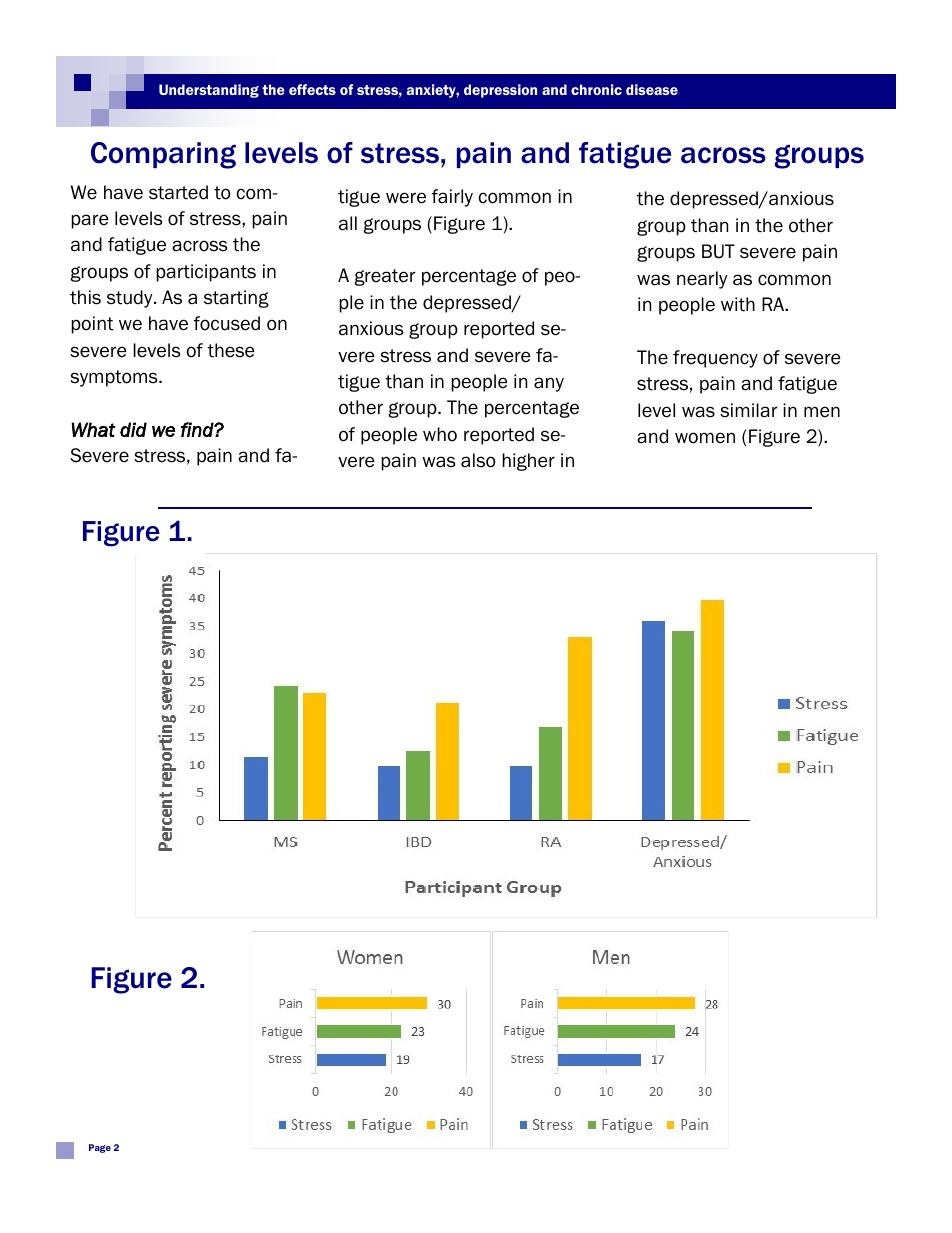  What do you see at coordinates (500, 91) in the page?
I see `depression` at bounding box center [500, 91].
